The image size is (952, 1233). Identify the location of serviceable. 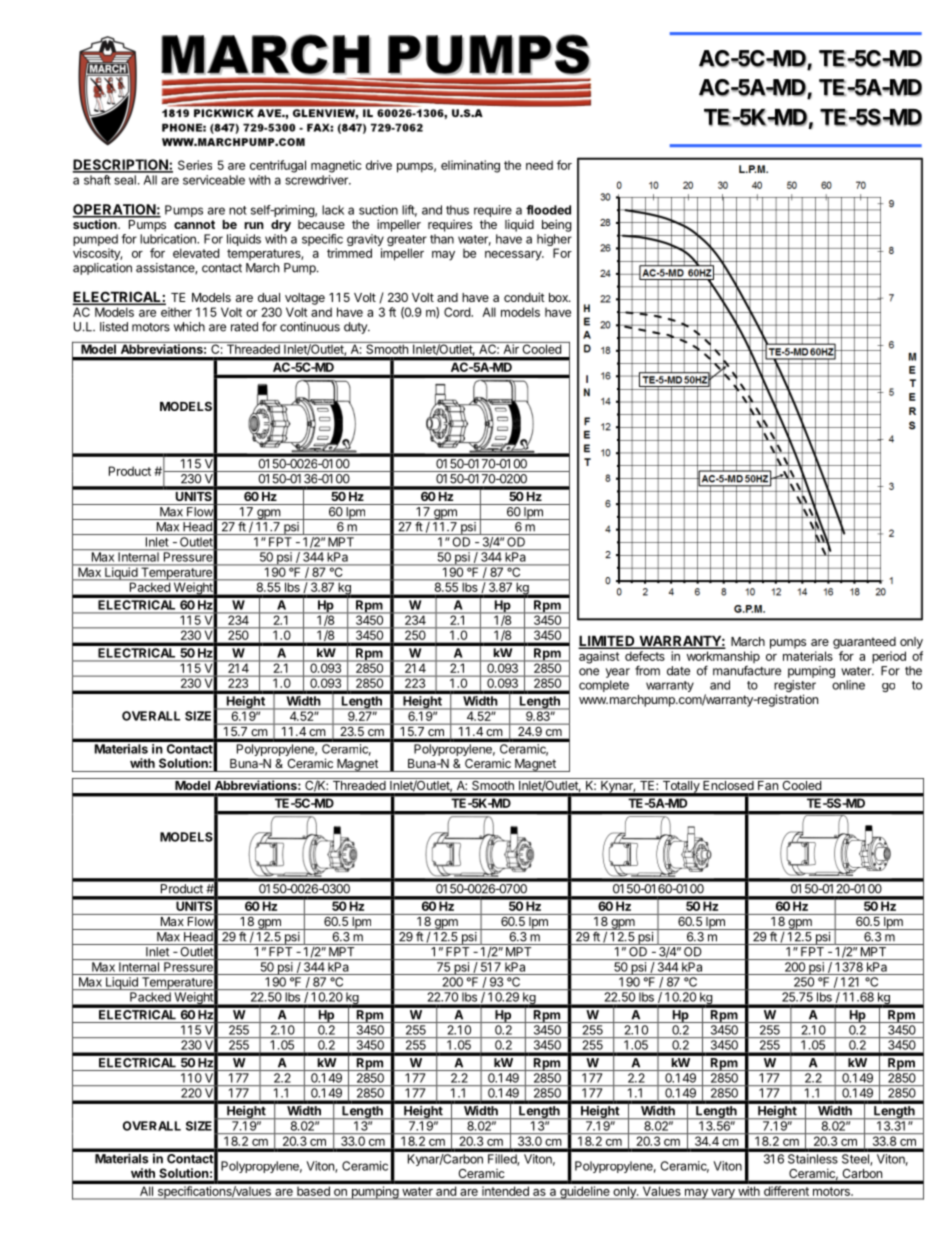
(214, 180).
